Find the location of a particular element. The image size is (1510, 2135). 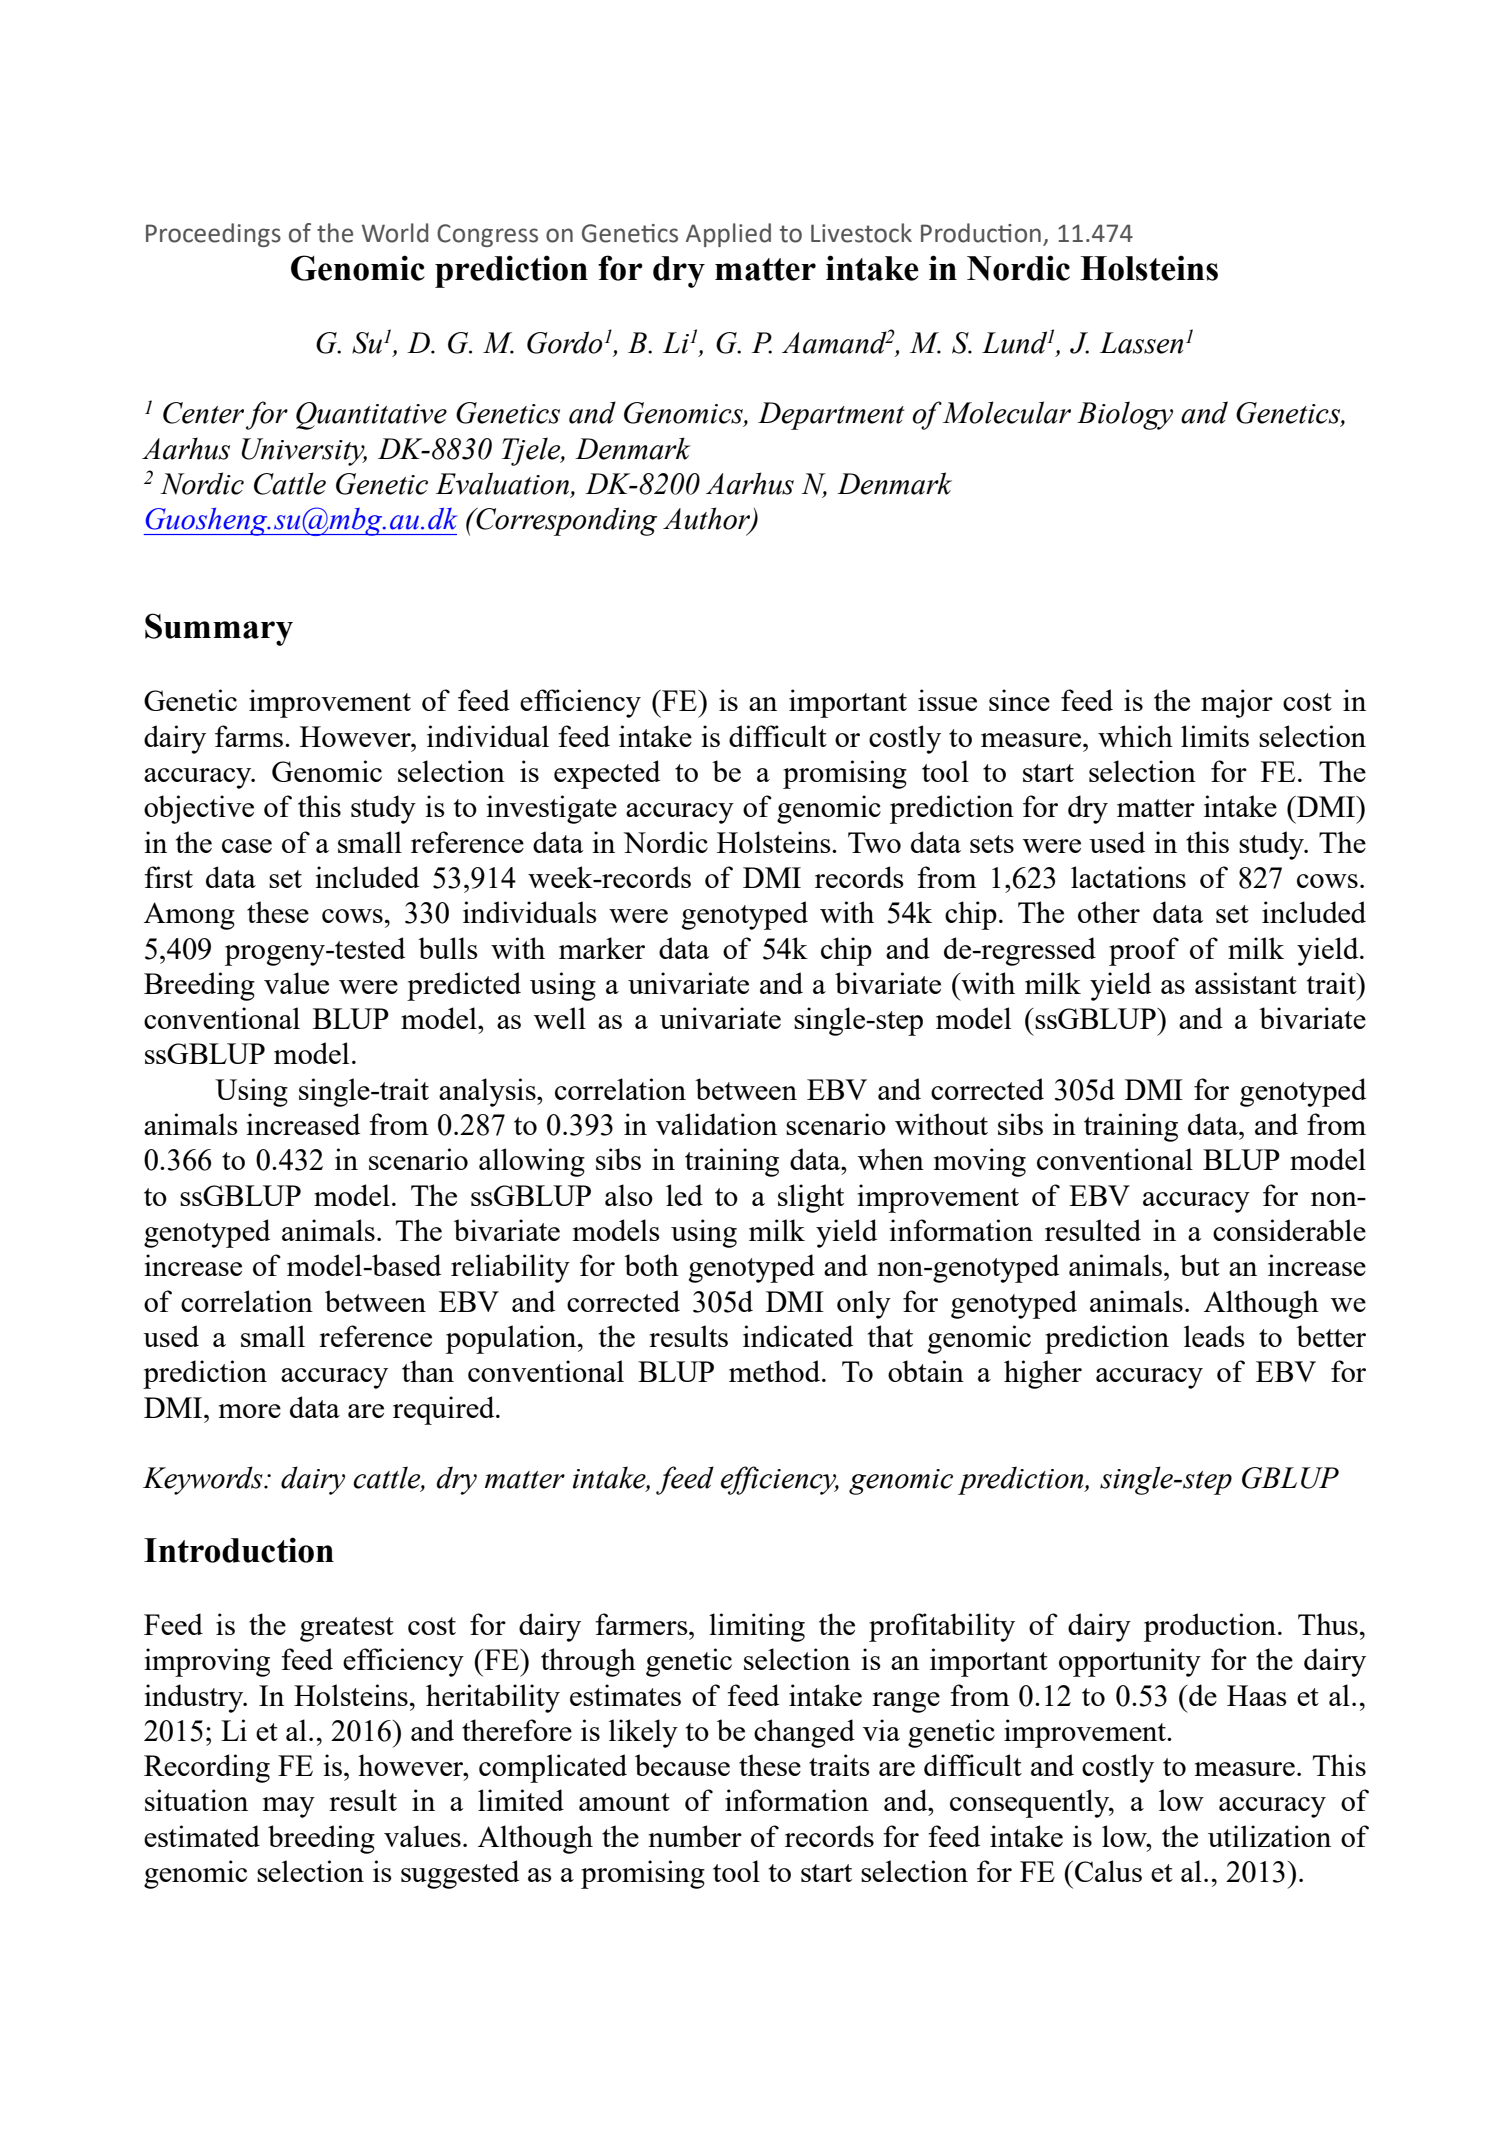

Biology is located at coordinates (1125, 415).
